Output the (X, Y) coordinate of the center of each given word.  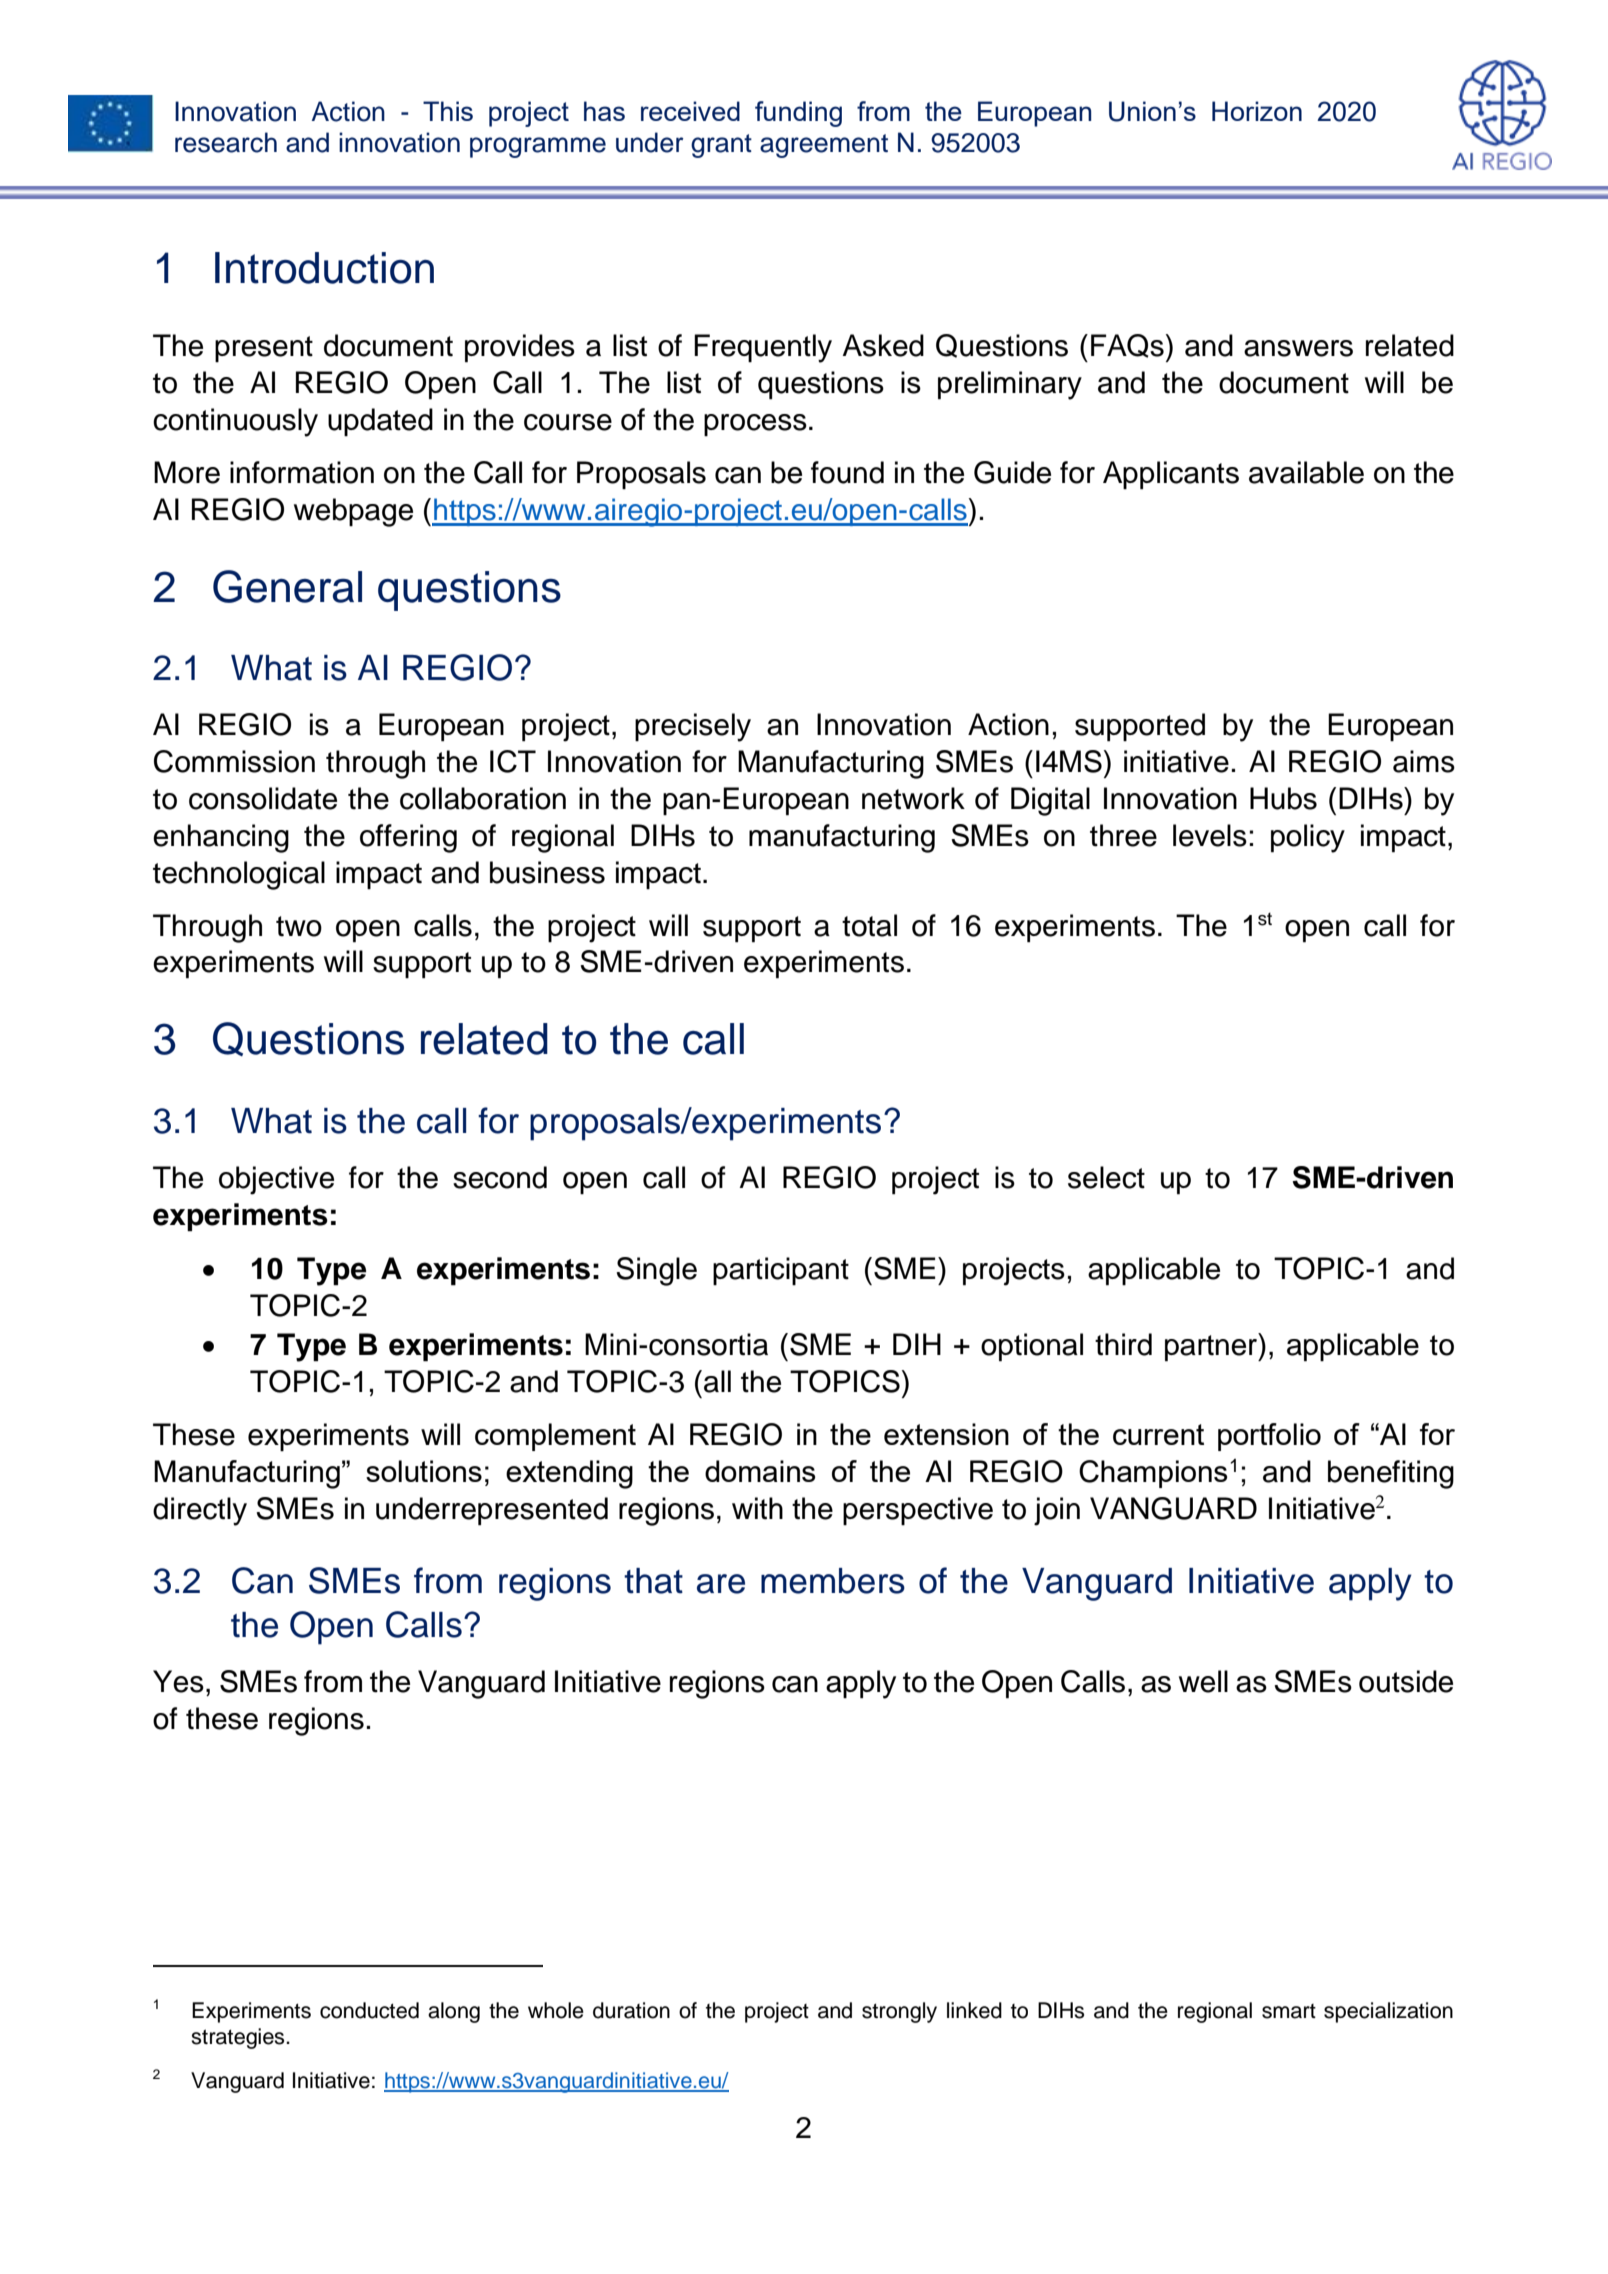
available (1306, 472)
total (869, 925)
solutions (424, 1471)
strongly (899, 2012)
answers (1298, 348)
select (1106, 1177)
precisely (693, 727)
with (757, 1508)
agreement (824, 146)
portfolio (1269, 1437)
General (287, 586)
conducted (369, 2010)
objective (276, 1180)
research (226, 142)
